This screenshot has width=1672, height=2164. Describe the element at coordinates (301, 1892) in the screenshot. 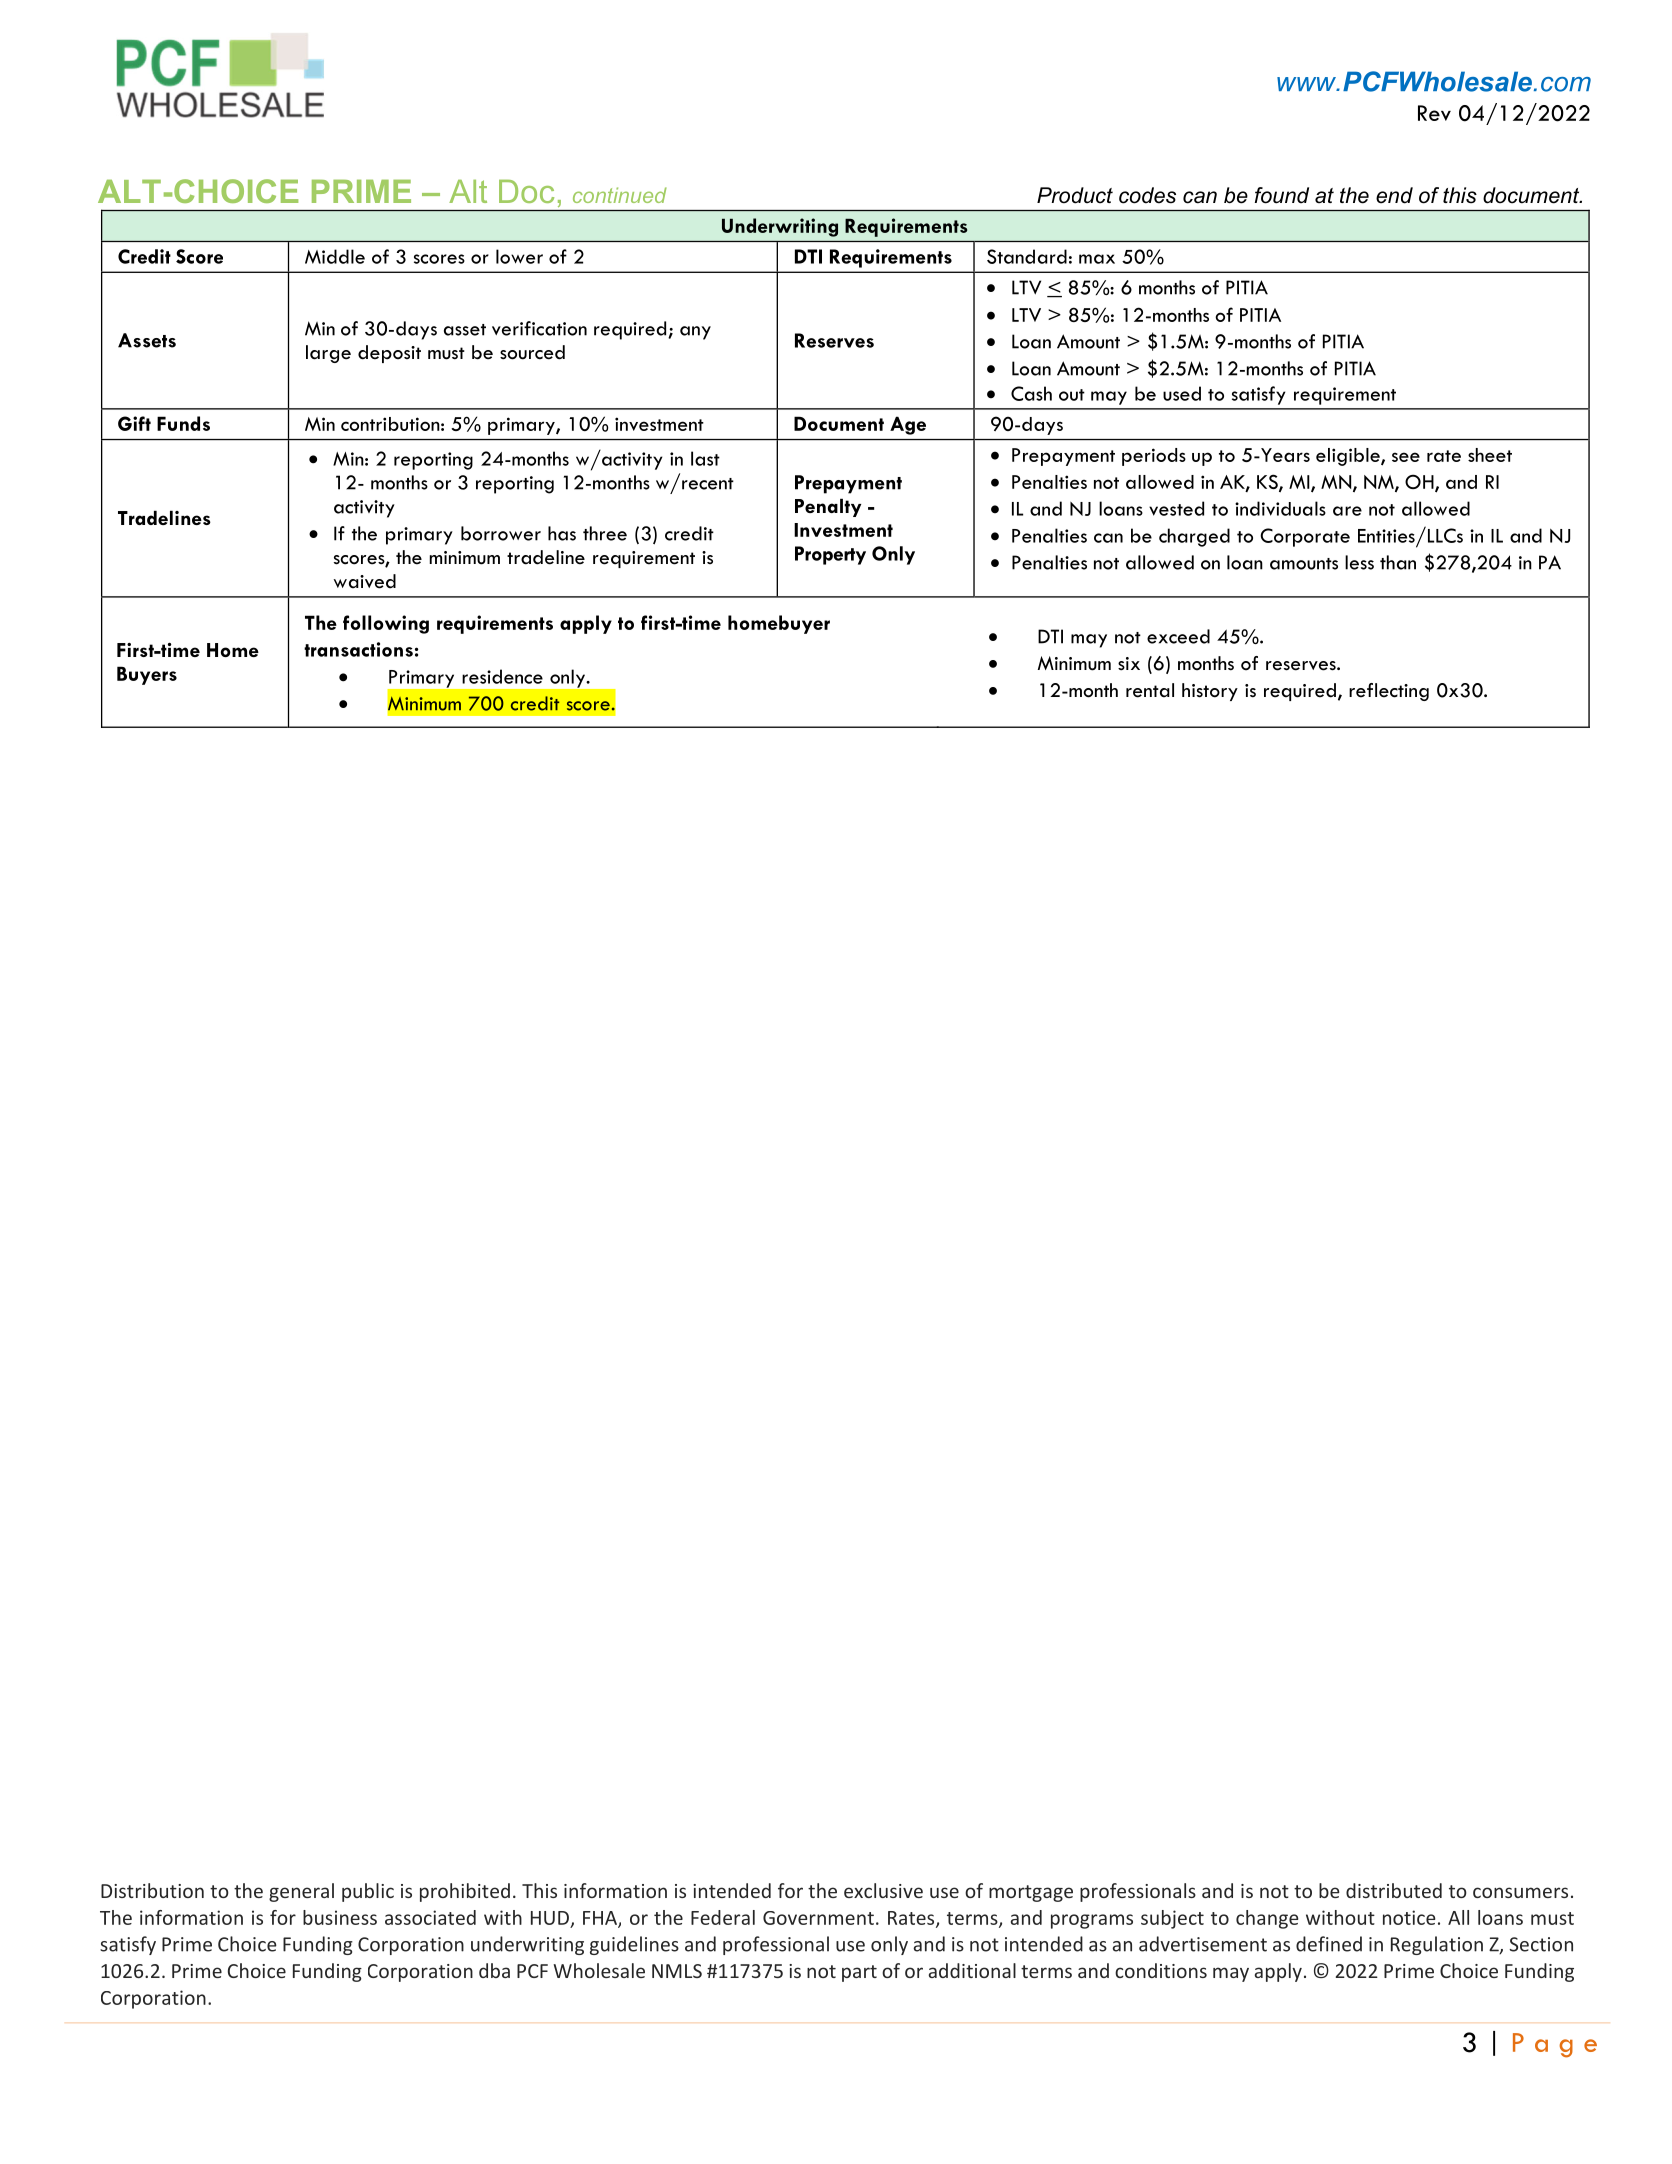

I see `general` at that location.
